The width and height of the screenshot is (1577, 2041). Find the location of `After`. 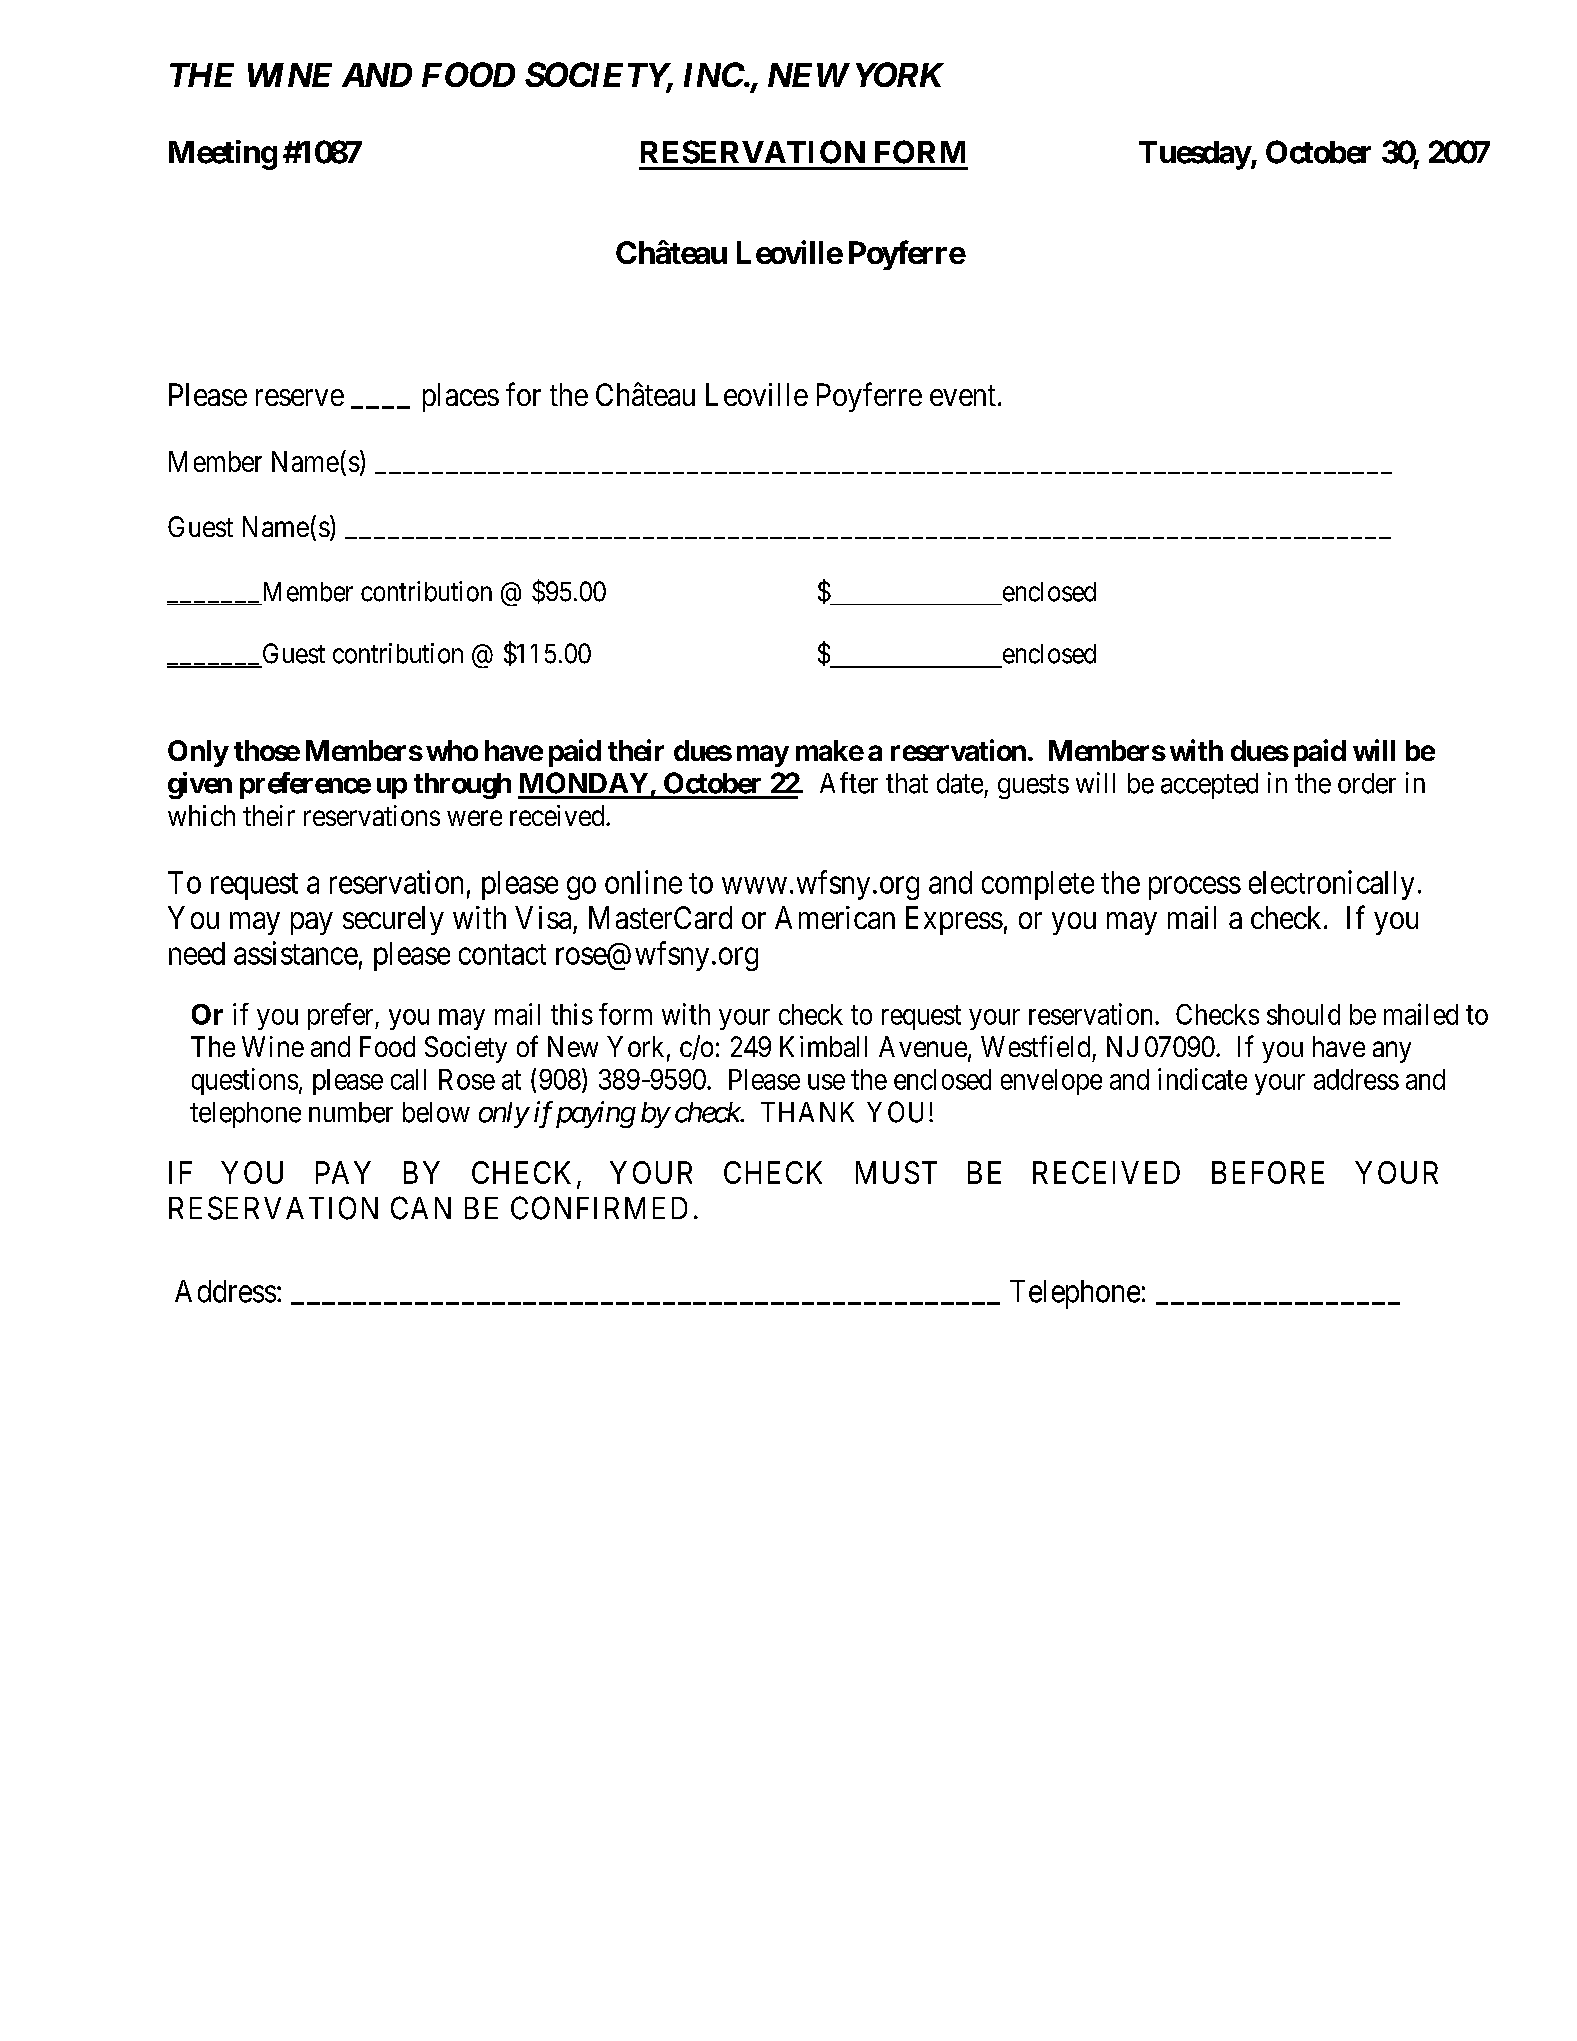

After is located at coordinates (849, 783).
